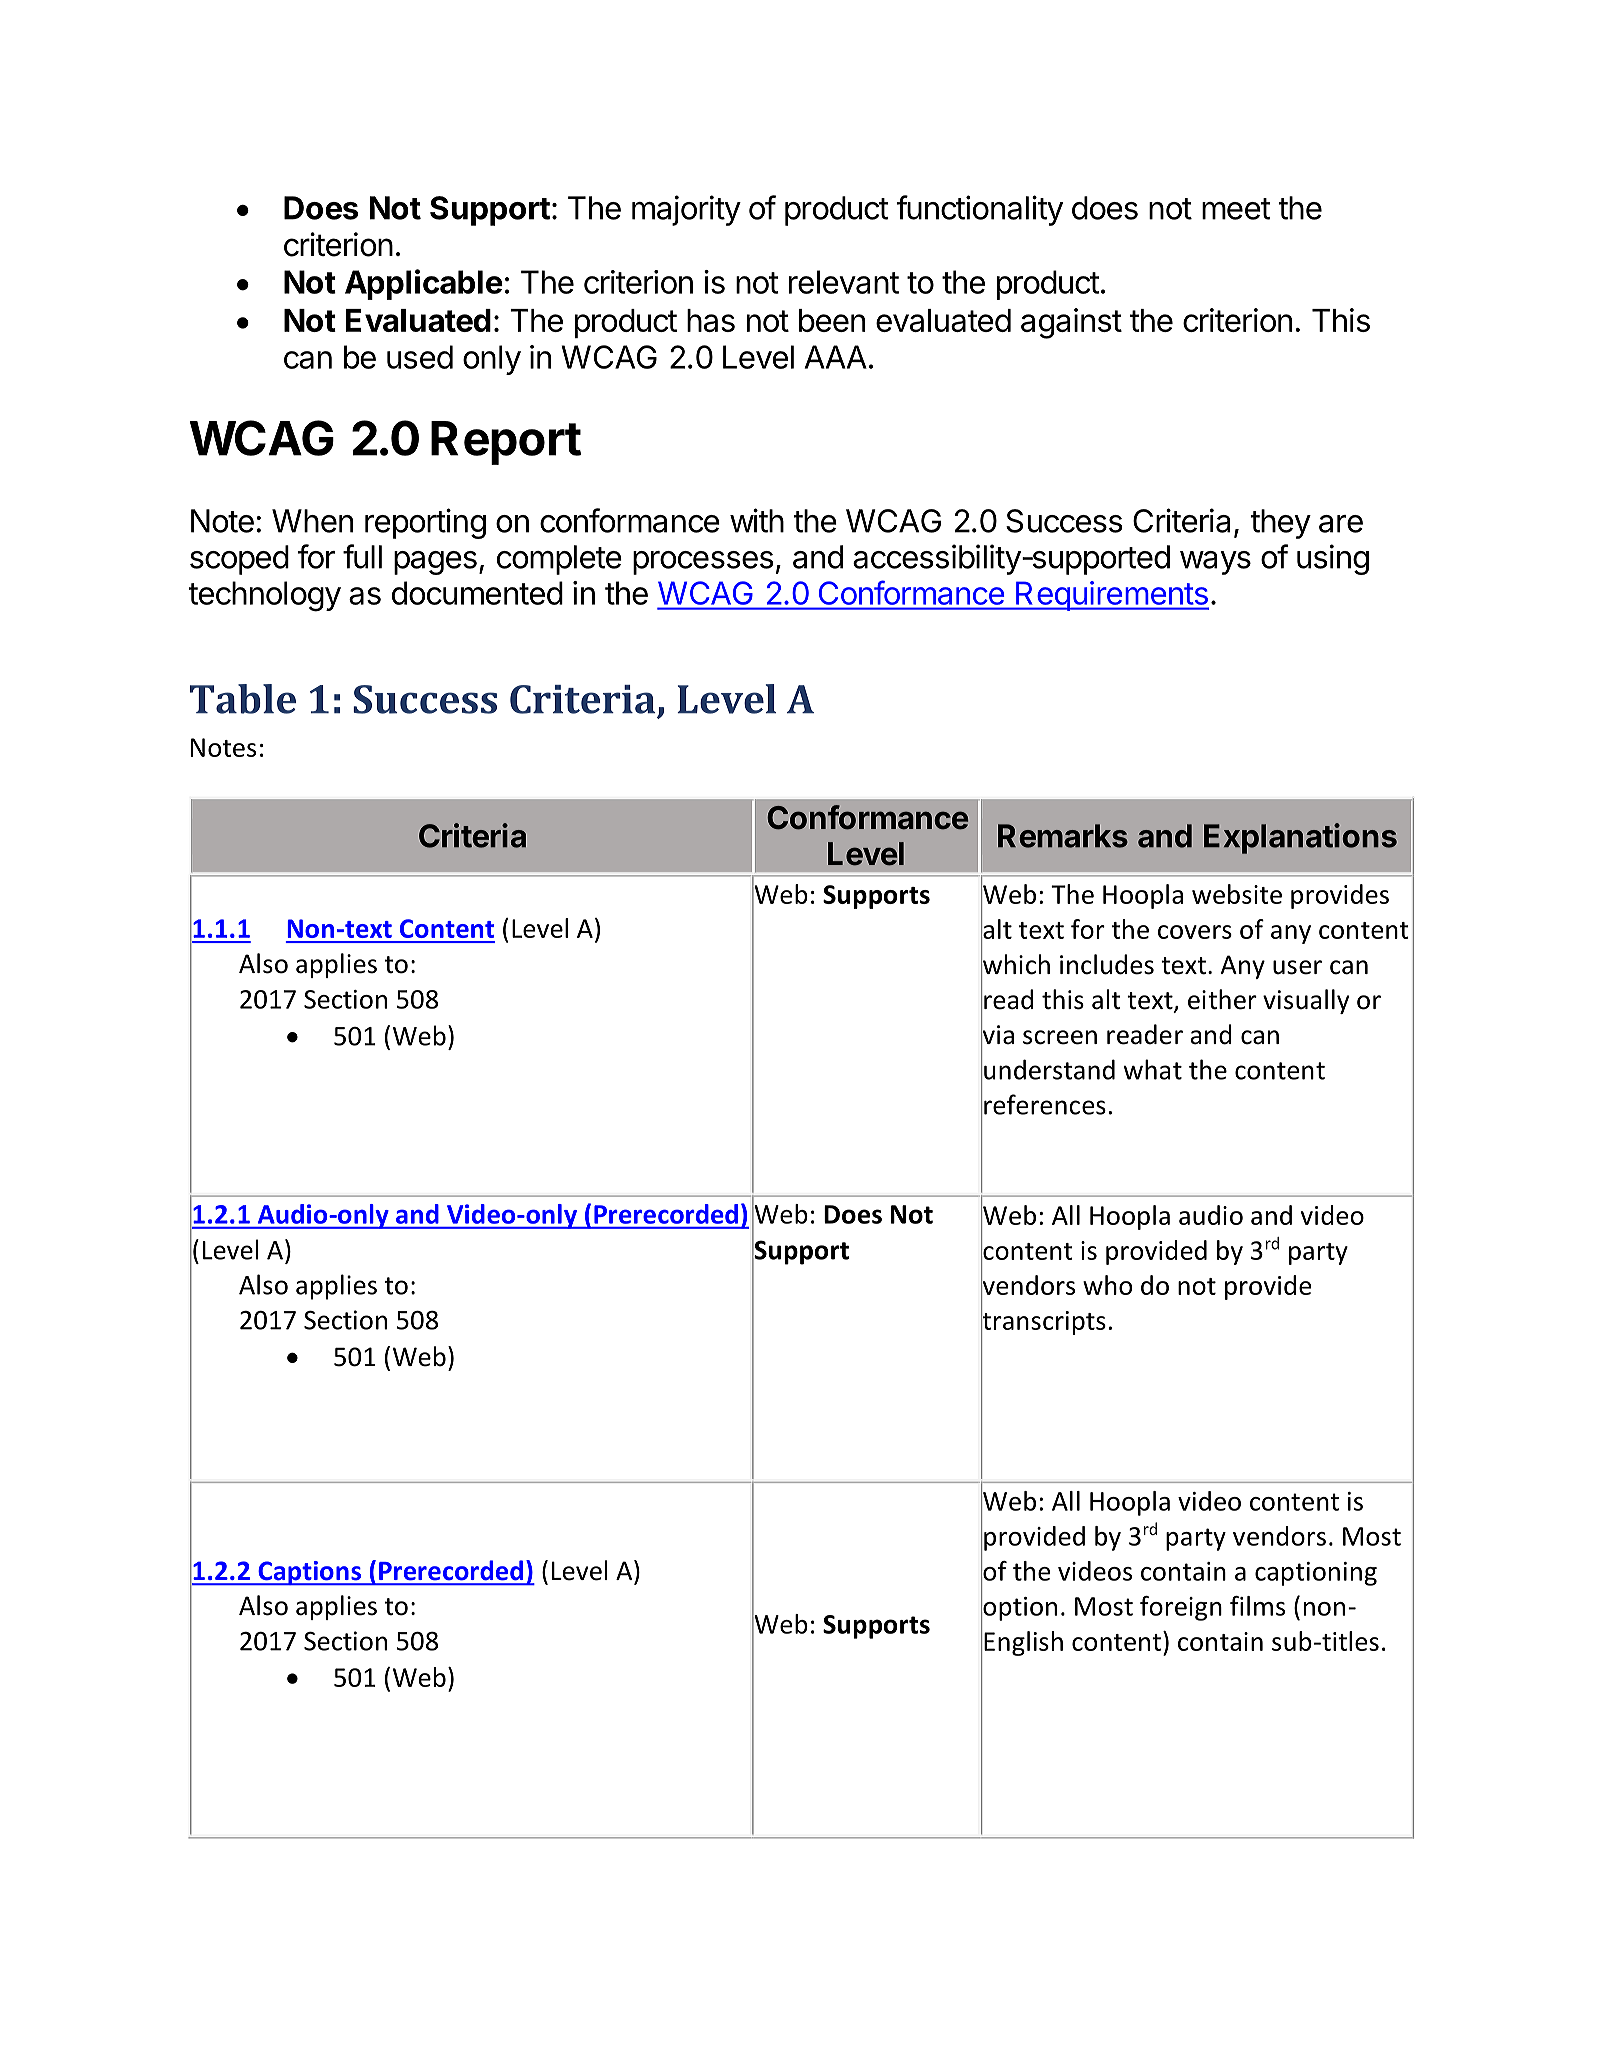 This page has width=1601, height=2072. What do you see at coordinates (1181, 1608) in the page?
I see `foreign` at bounding box center [1181, 1608].
